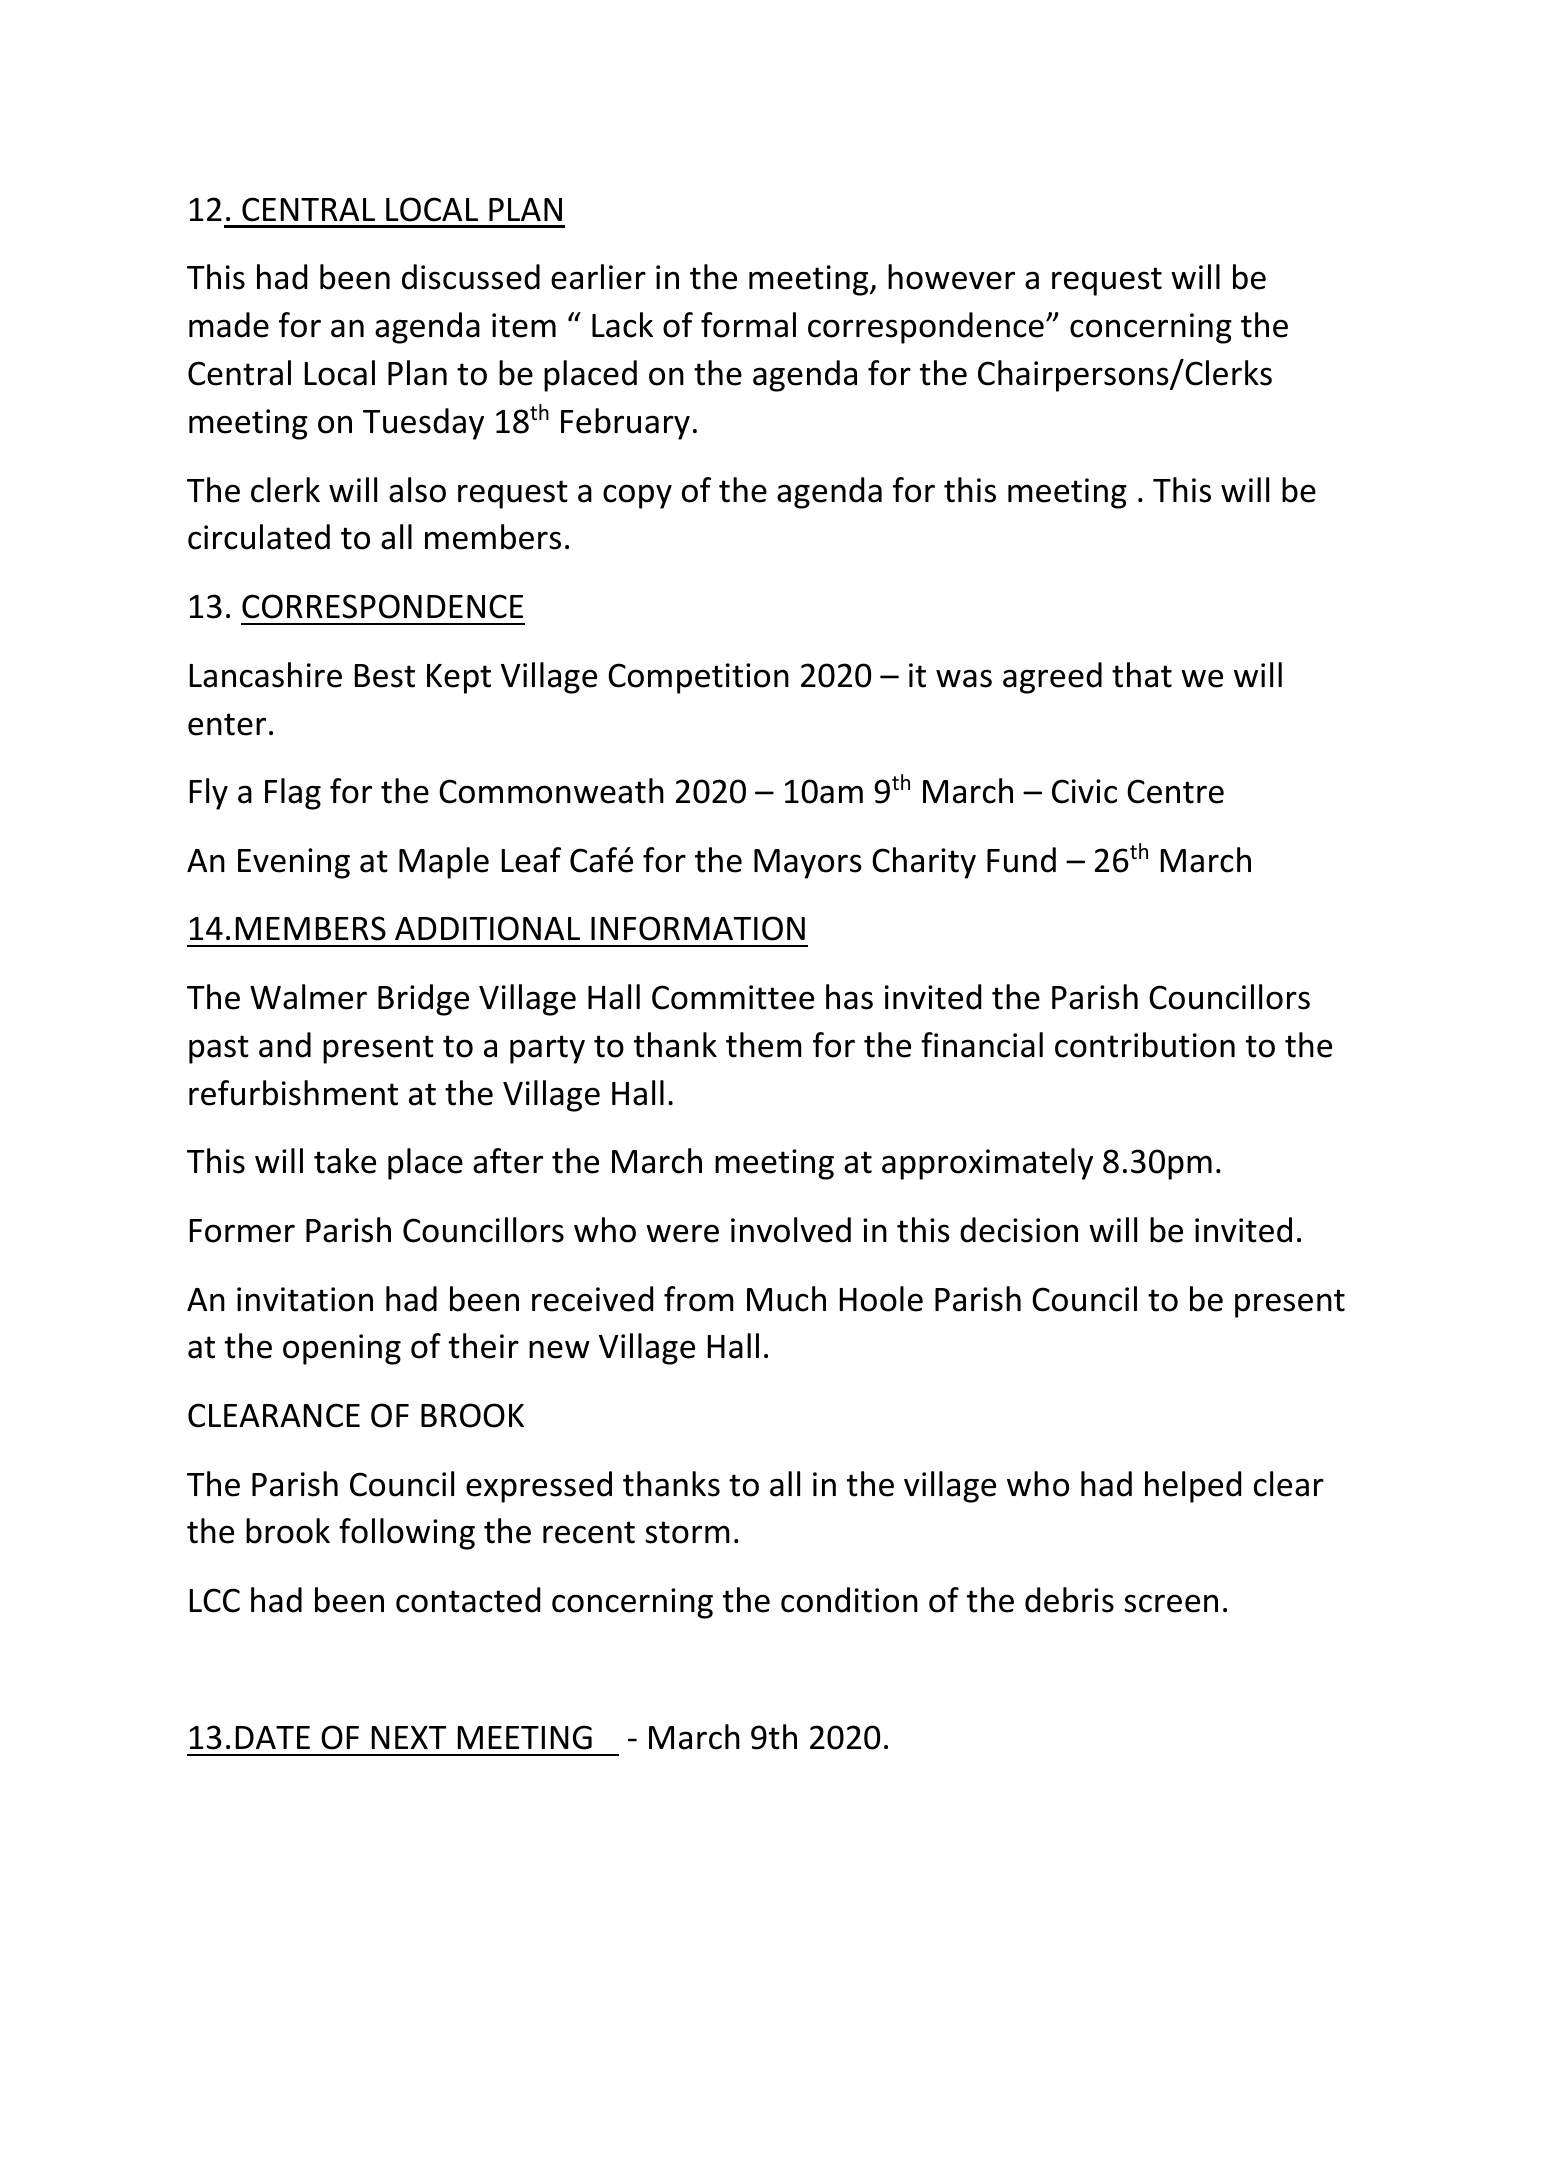  I want to click on INFORMATION, so click(698, 928).
